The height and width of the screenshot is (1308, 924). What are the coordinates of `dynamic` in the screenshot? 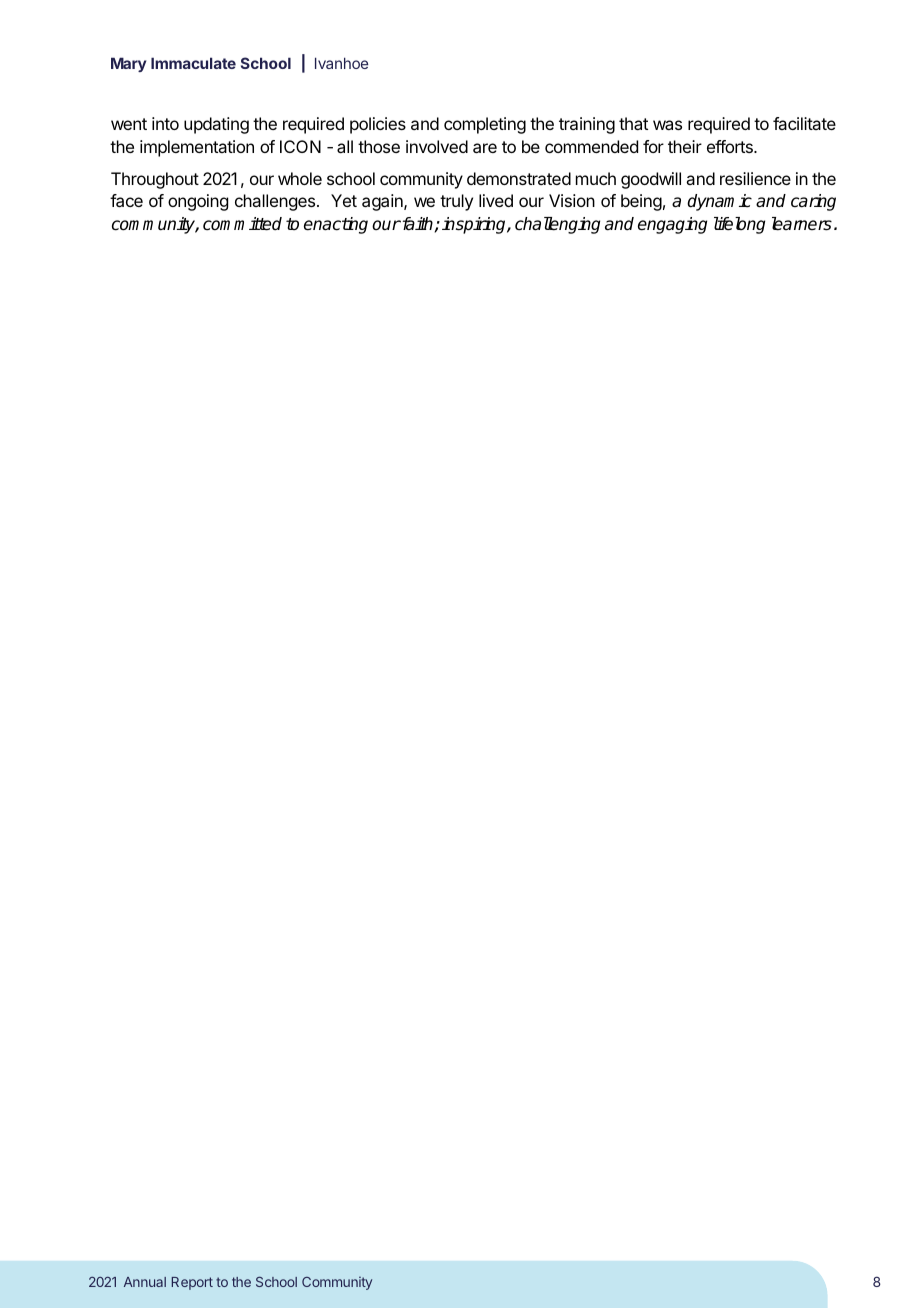 It's located at (719, 202).
